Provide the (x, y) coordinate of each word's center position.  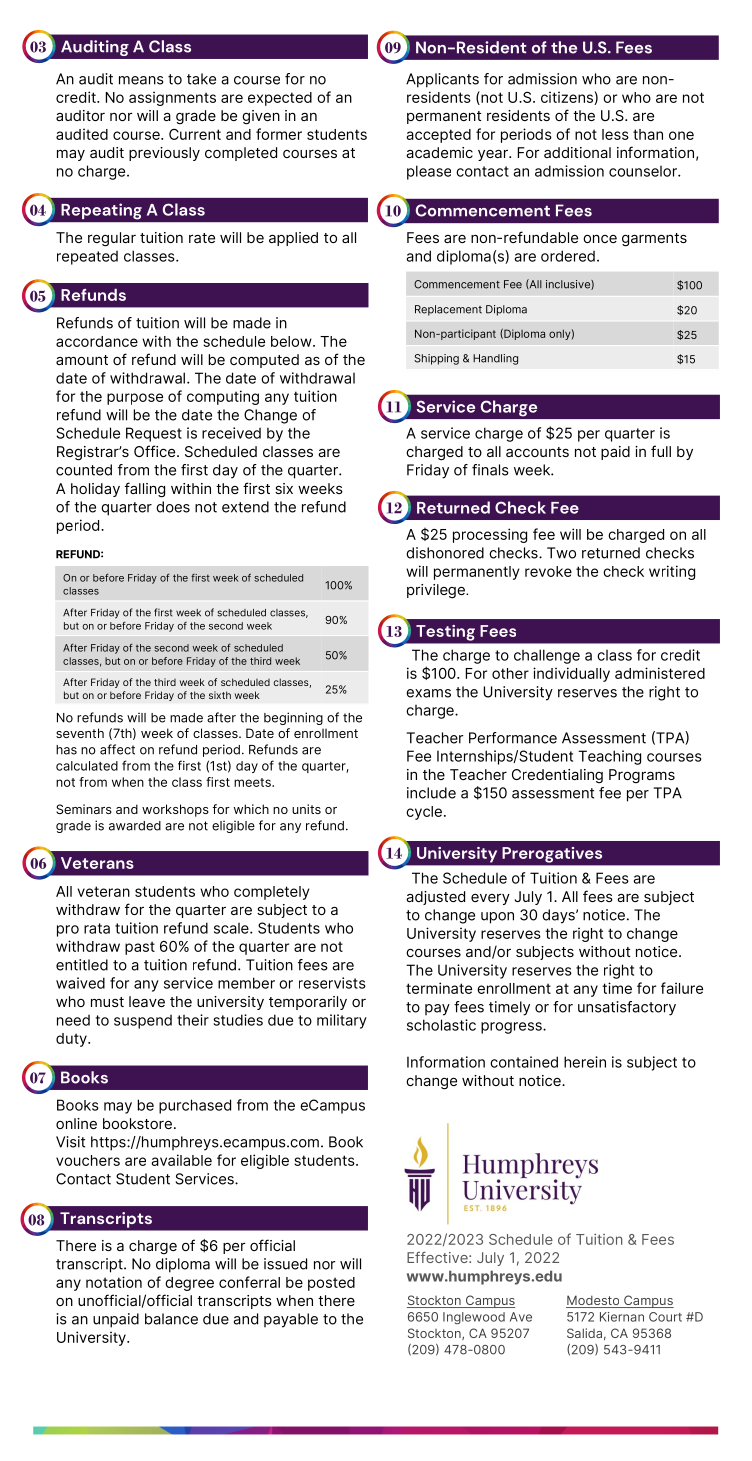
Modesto (594, 1301)
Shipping (436, 359)
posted (331, 1284)
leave (147, 1001)
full (661, 451)
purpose (135, 399)
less (615, 134)
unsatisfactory (627, 1008)
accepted (438, 136)
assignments (172, 98)
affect (117, 749)
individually (571, 674)
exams (428, 693)
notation (114, 1282)
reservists (332, 983)
